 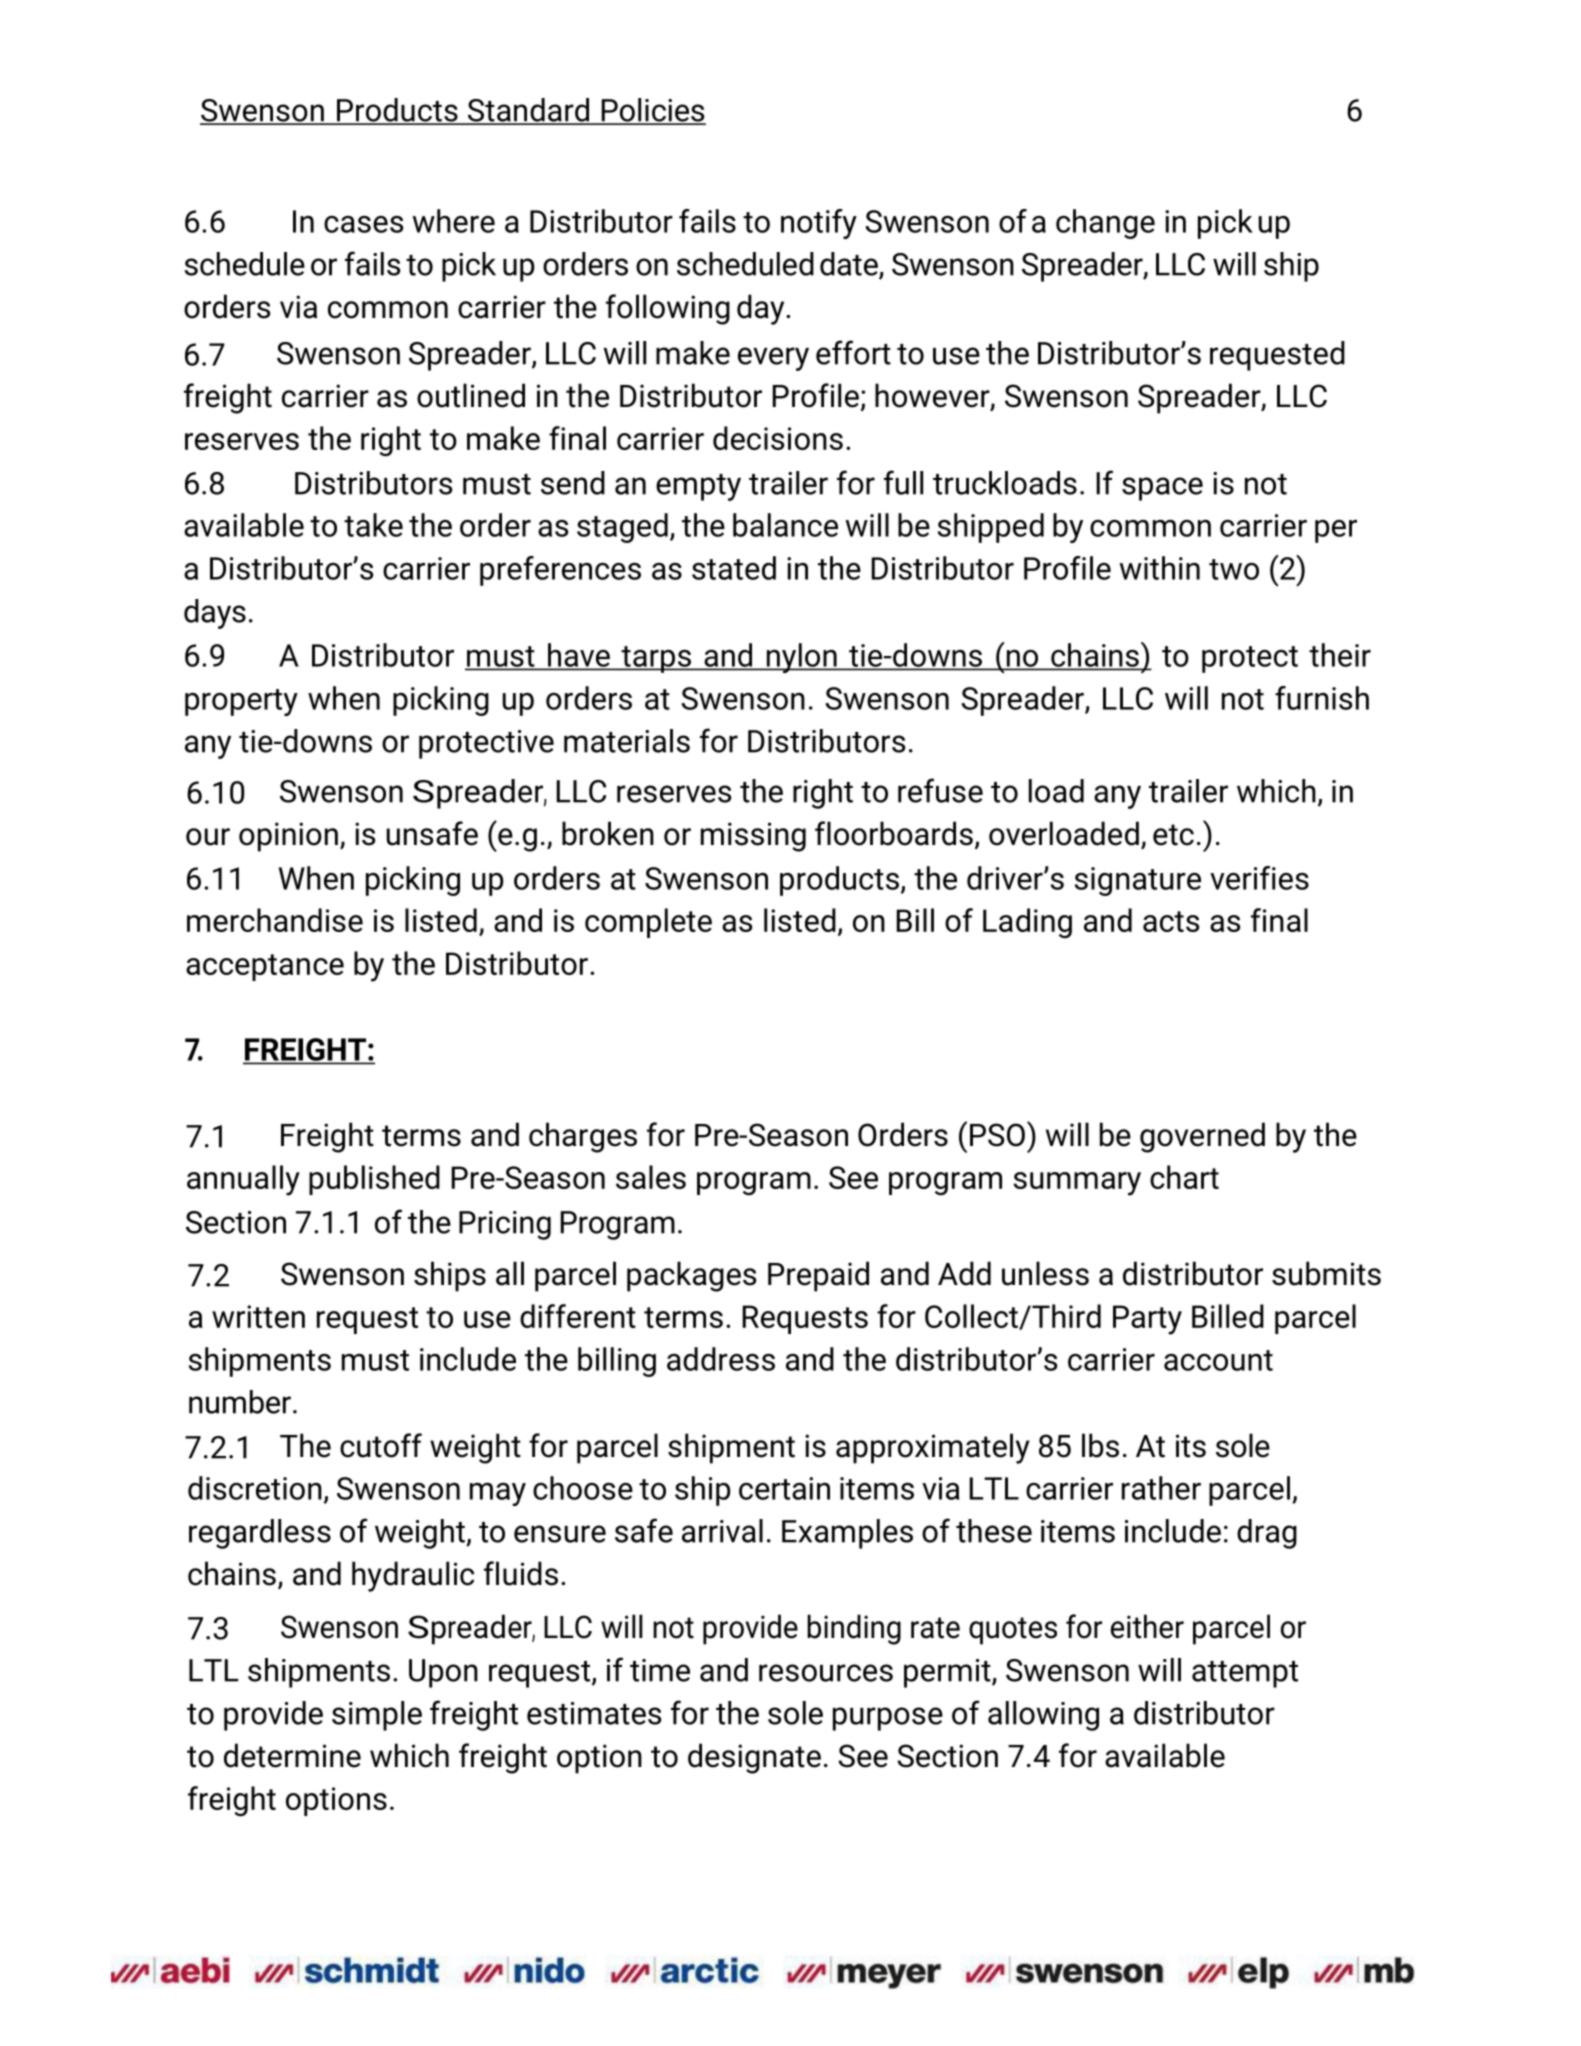 I want to click on change, so click(x=1105, y=224).
